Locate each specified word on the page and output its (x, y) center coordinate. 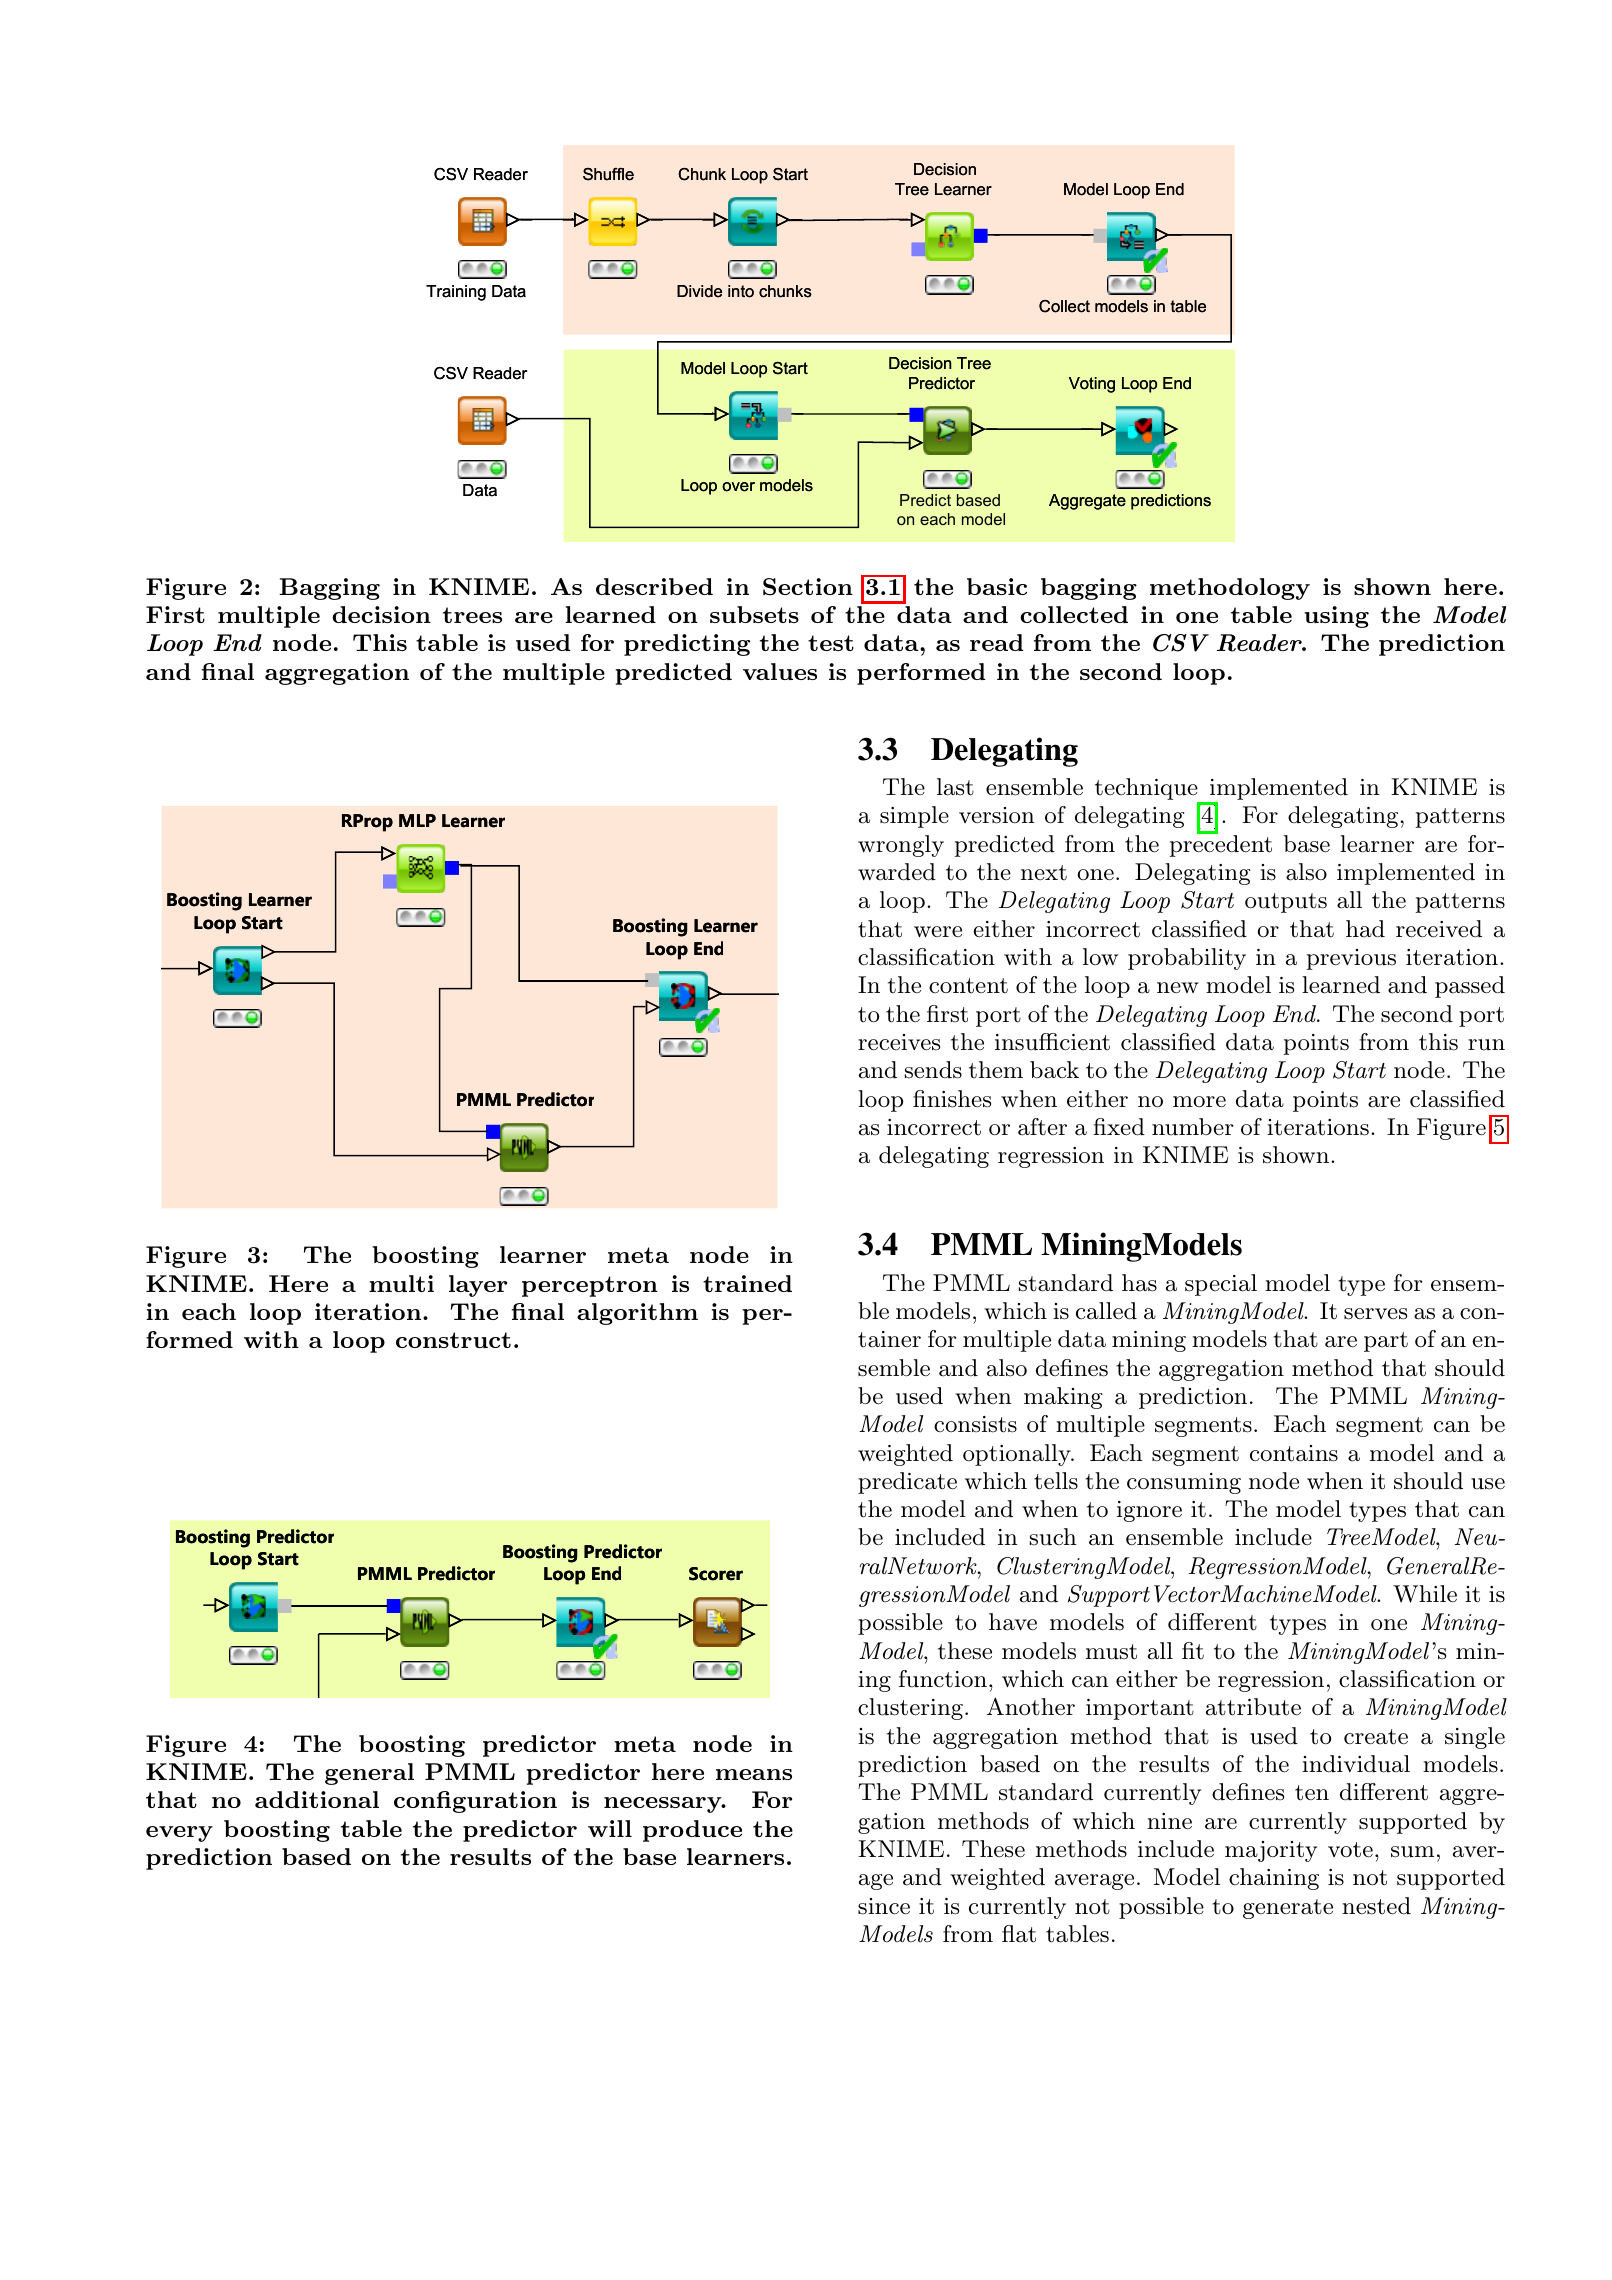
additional (317, 1799)
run (1486, 1045)
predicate (907, 1483)
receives (899, 1042)
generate (1288, 1909)
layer (478, 1286)
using (1336, 617)
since (884, 1906)
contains (1294, 1453)
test (831, 643)
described (654, 586)
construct (453, 1340)
